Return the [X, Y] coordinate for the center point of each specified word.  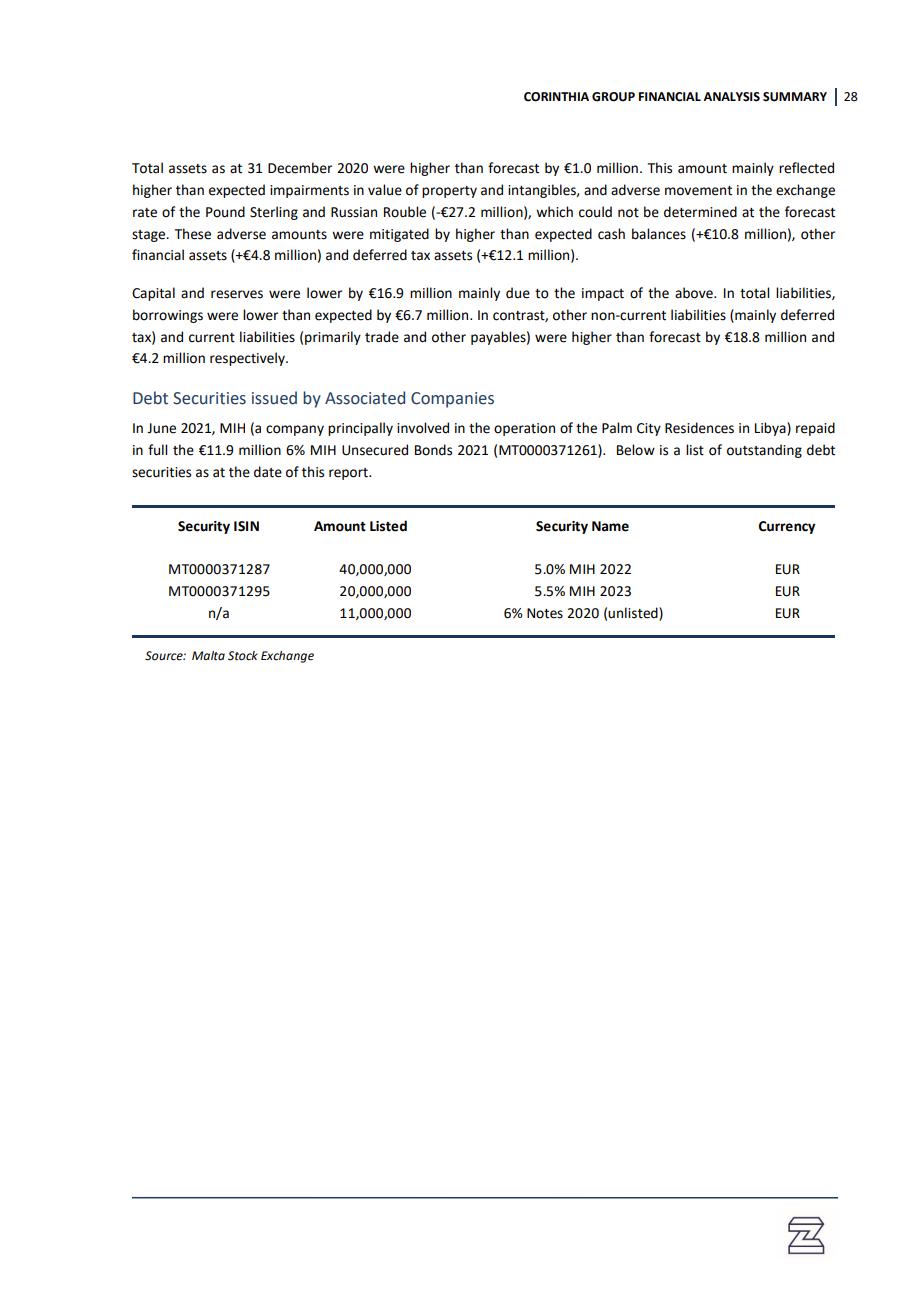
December [300, 168]
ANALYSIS [732, 97]
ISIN [246, 526]
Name [610, 526]
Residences [699, 428]
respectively [248, 359]
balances [659, 234]
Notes [545, 613]
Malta [208, 656]
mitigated [399, 235]
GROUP [613, 97]
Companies [452, 400]
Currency [787, 527]
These [193, 234]
